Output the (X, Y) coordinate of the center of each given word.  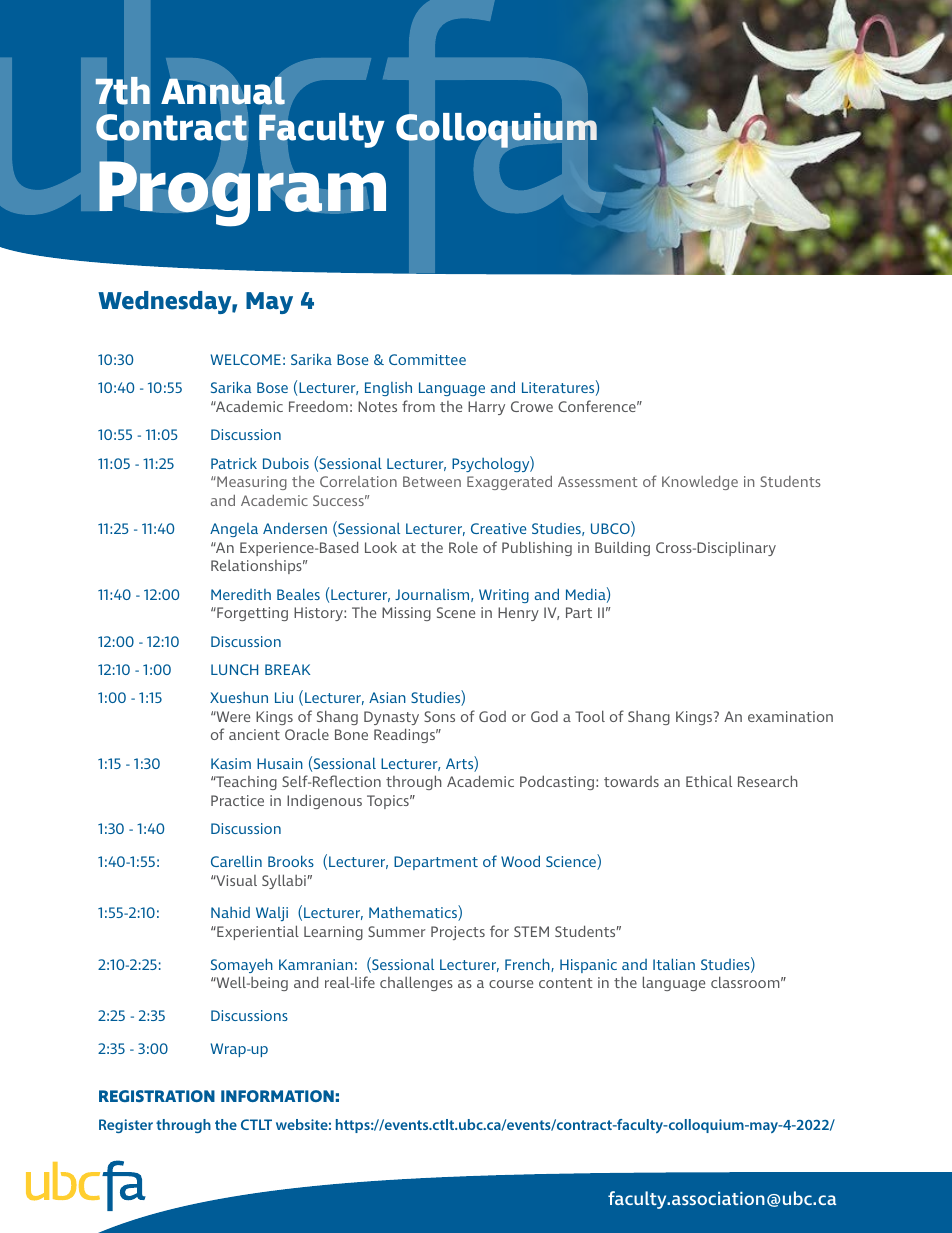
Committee (427, 359)
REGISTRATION (157, 1096)
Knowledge (700, 483)
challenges (416, 983)
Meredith (241, 594)
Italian (674, 964)
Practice (237, 800)
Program (242, 194)
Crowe (532, 406)
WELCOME (246, 359)
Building (622, 548)
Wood (520, 861)
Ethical (709, 781)
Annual (223, 90)
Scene (456, 612)
